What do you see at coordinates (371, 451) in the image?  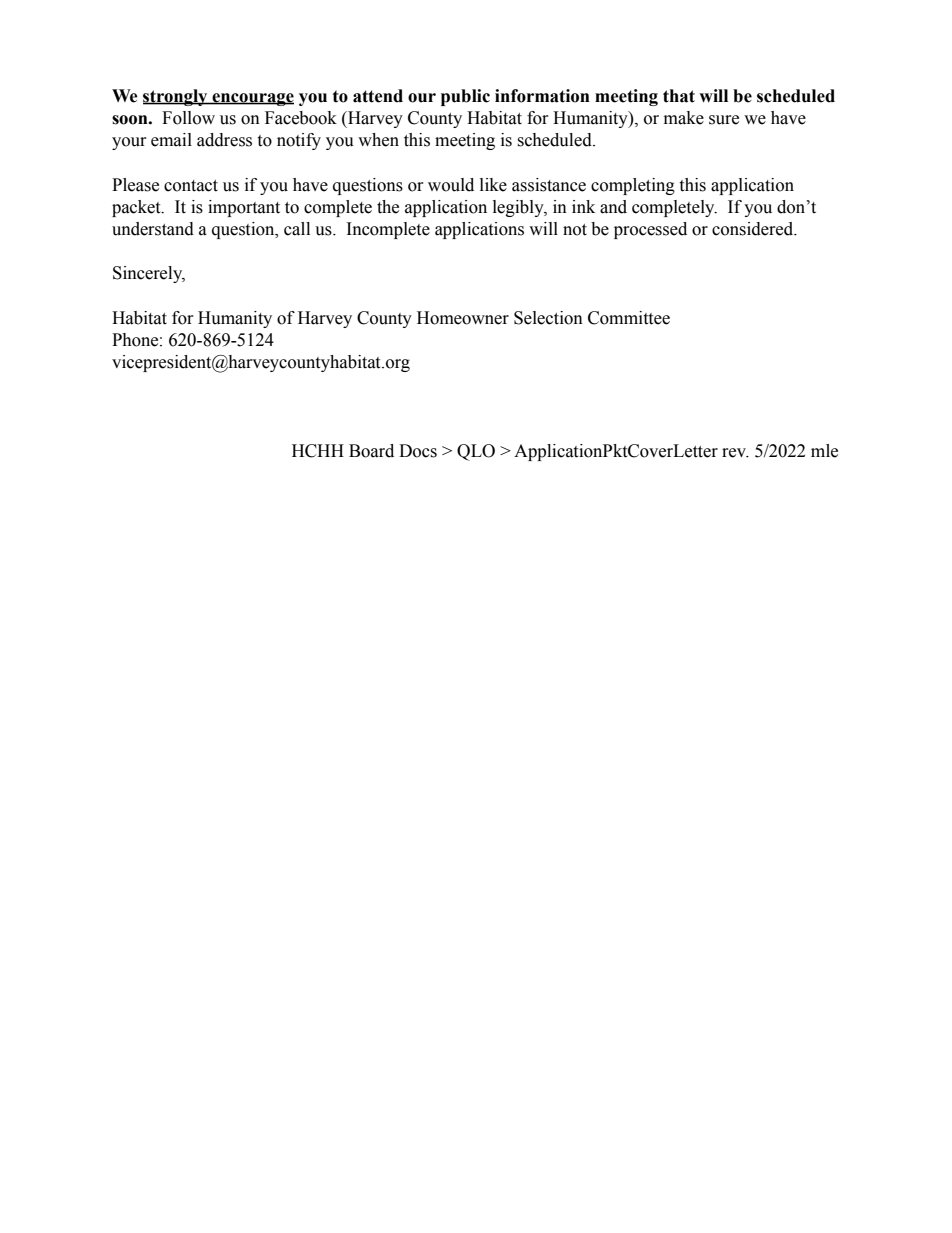 I see `Board` at bounding box center [371, 451].
